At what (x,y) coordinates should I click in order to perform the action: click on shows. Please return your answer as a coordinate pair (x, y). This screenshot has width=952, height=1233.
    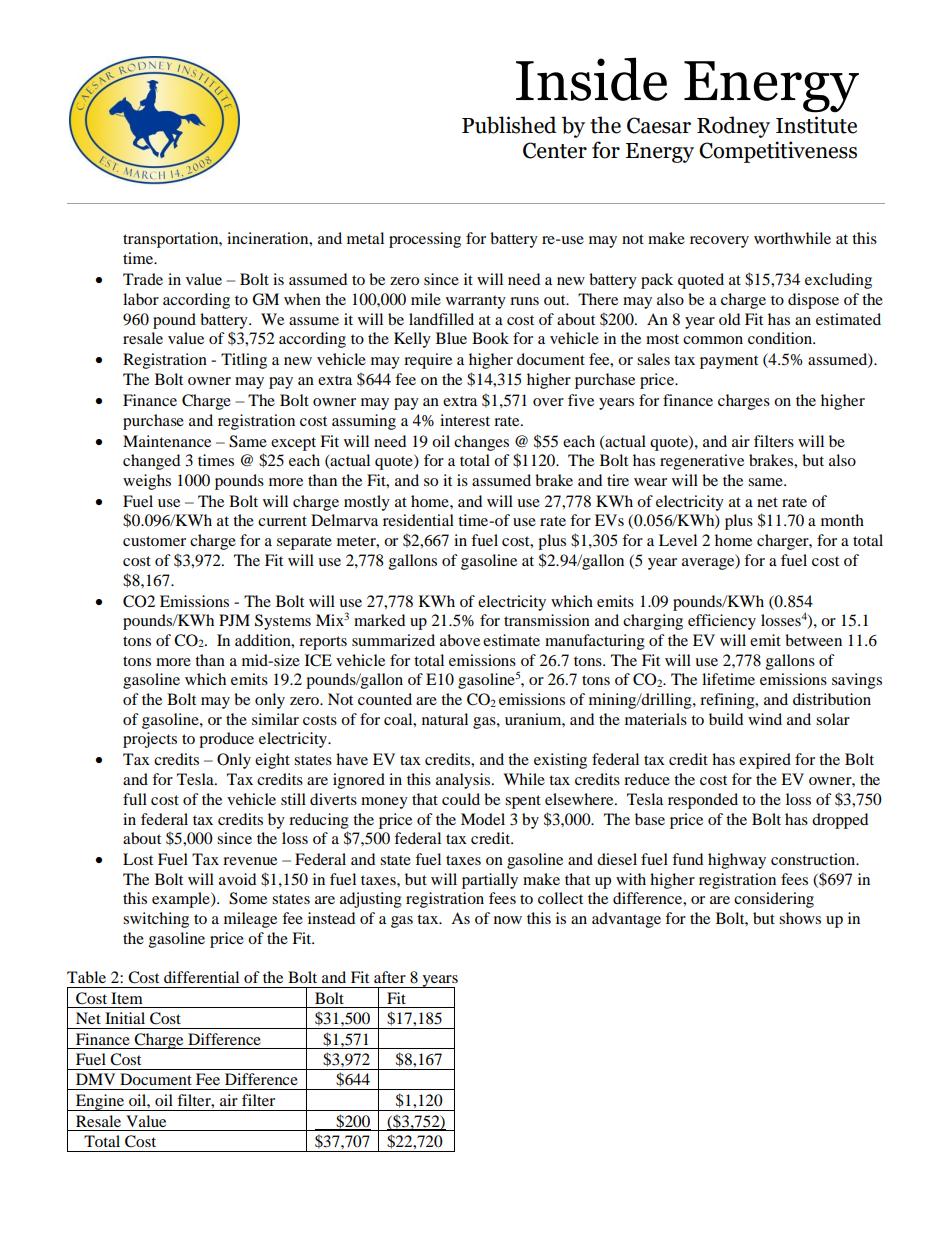
    Looking at the image, I should click on (800, 918).
